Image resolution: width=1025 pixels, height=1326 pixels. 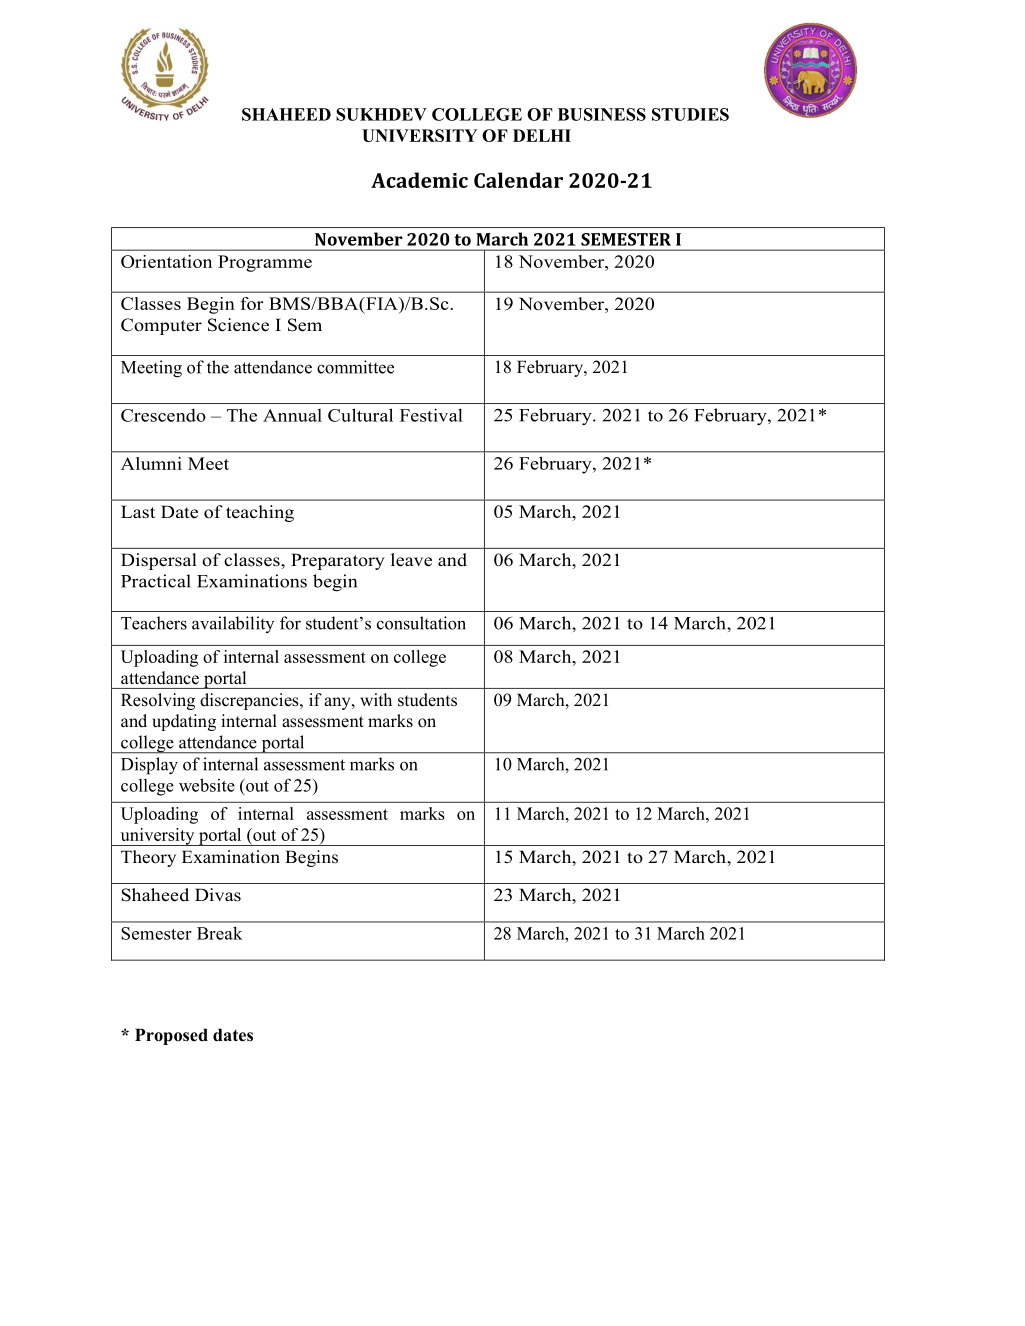 What do you see at coordinates (421, 623) in the document?
I see `consultation` at bounding box center [421, 623].
